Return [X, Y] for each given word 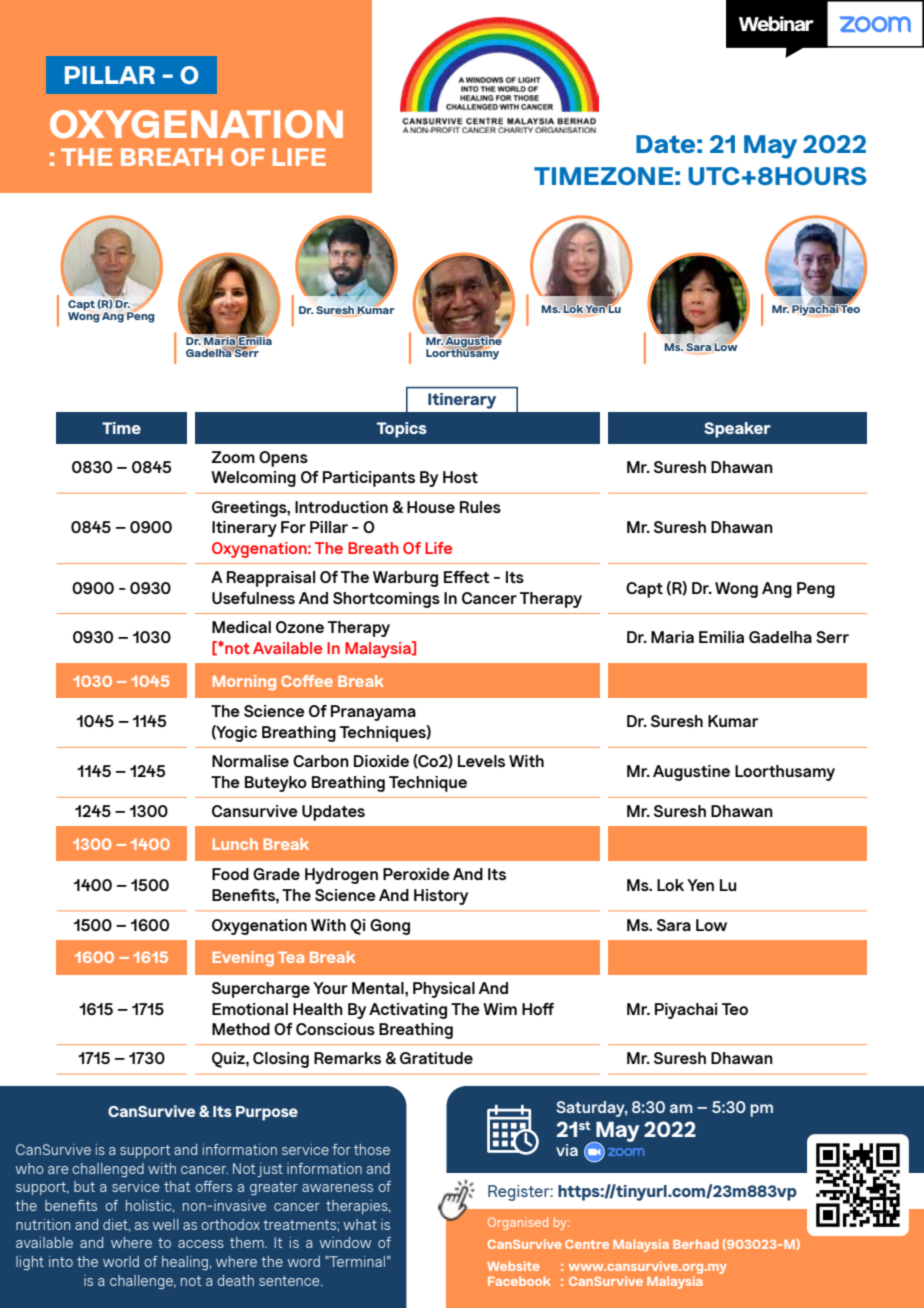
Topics [402, 430]
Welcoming [253, 479]
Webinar [776, 23]
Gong [390, 927]
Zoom [233, 457]
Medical [241, 627]
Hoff [538, 1009]
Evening [243, 959]
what [360, 1224]
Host [460, 477]
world [121, 1261]
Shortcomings [386, 600]
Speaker [737, 430]
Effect [467, 577]
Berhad [696, 1244]
